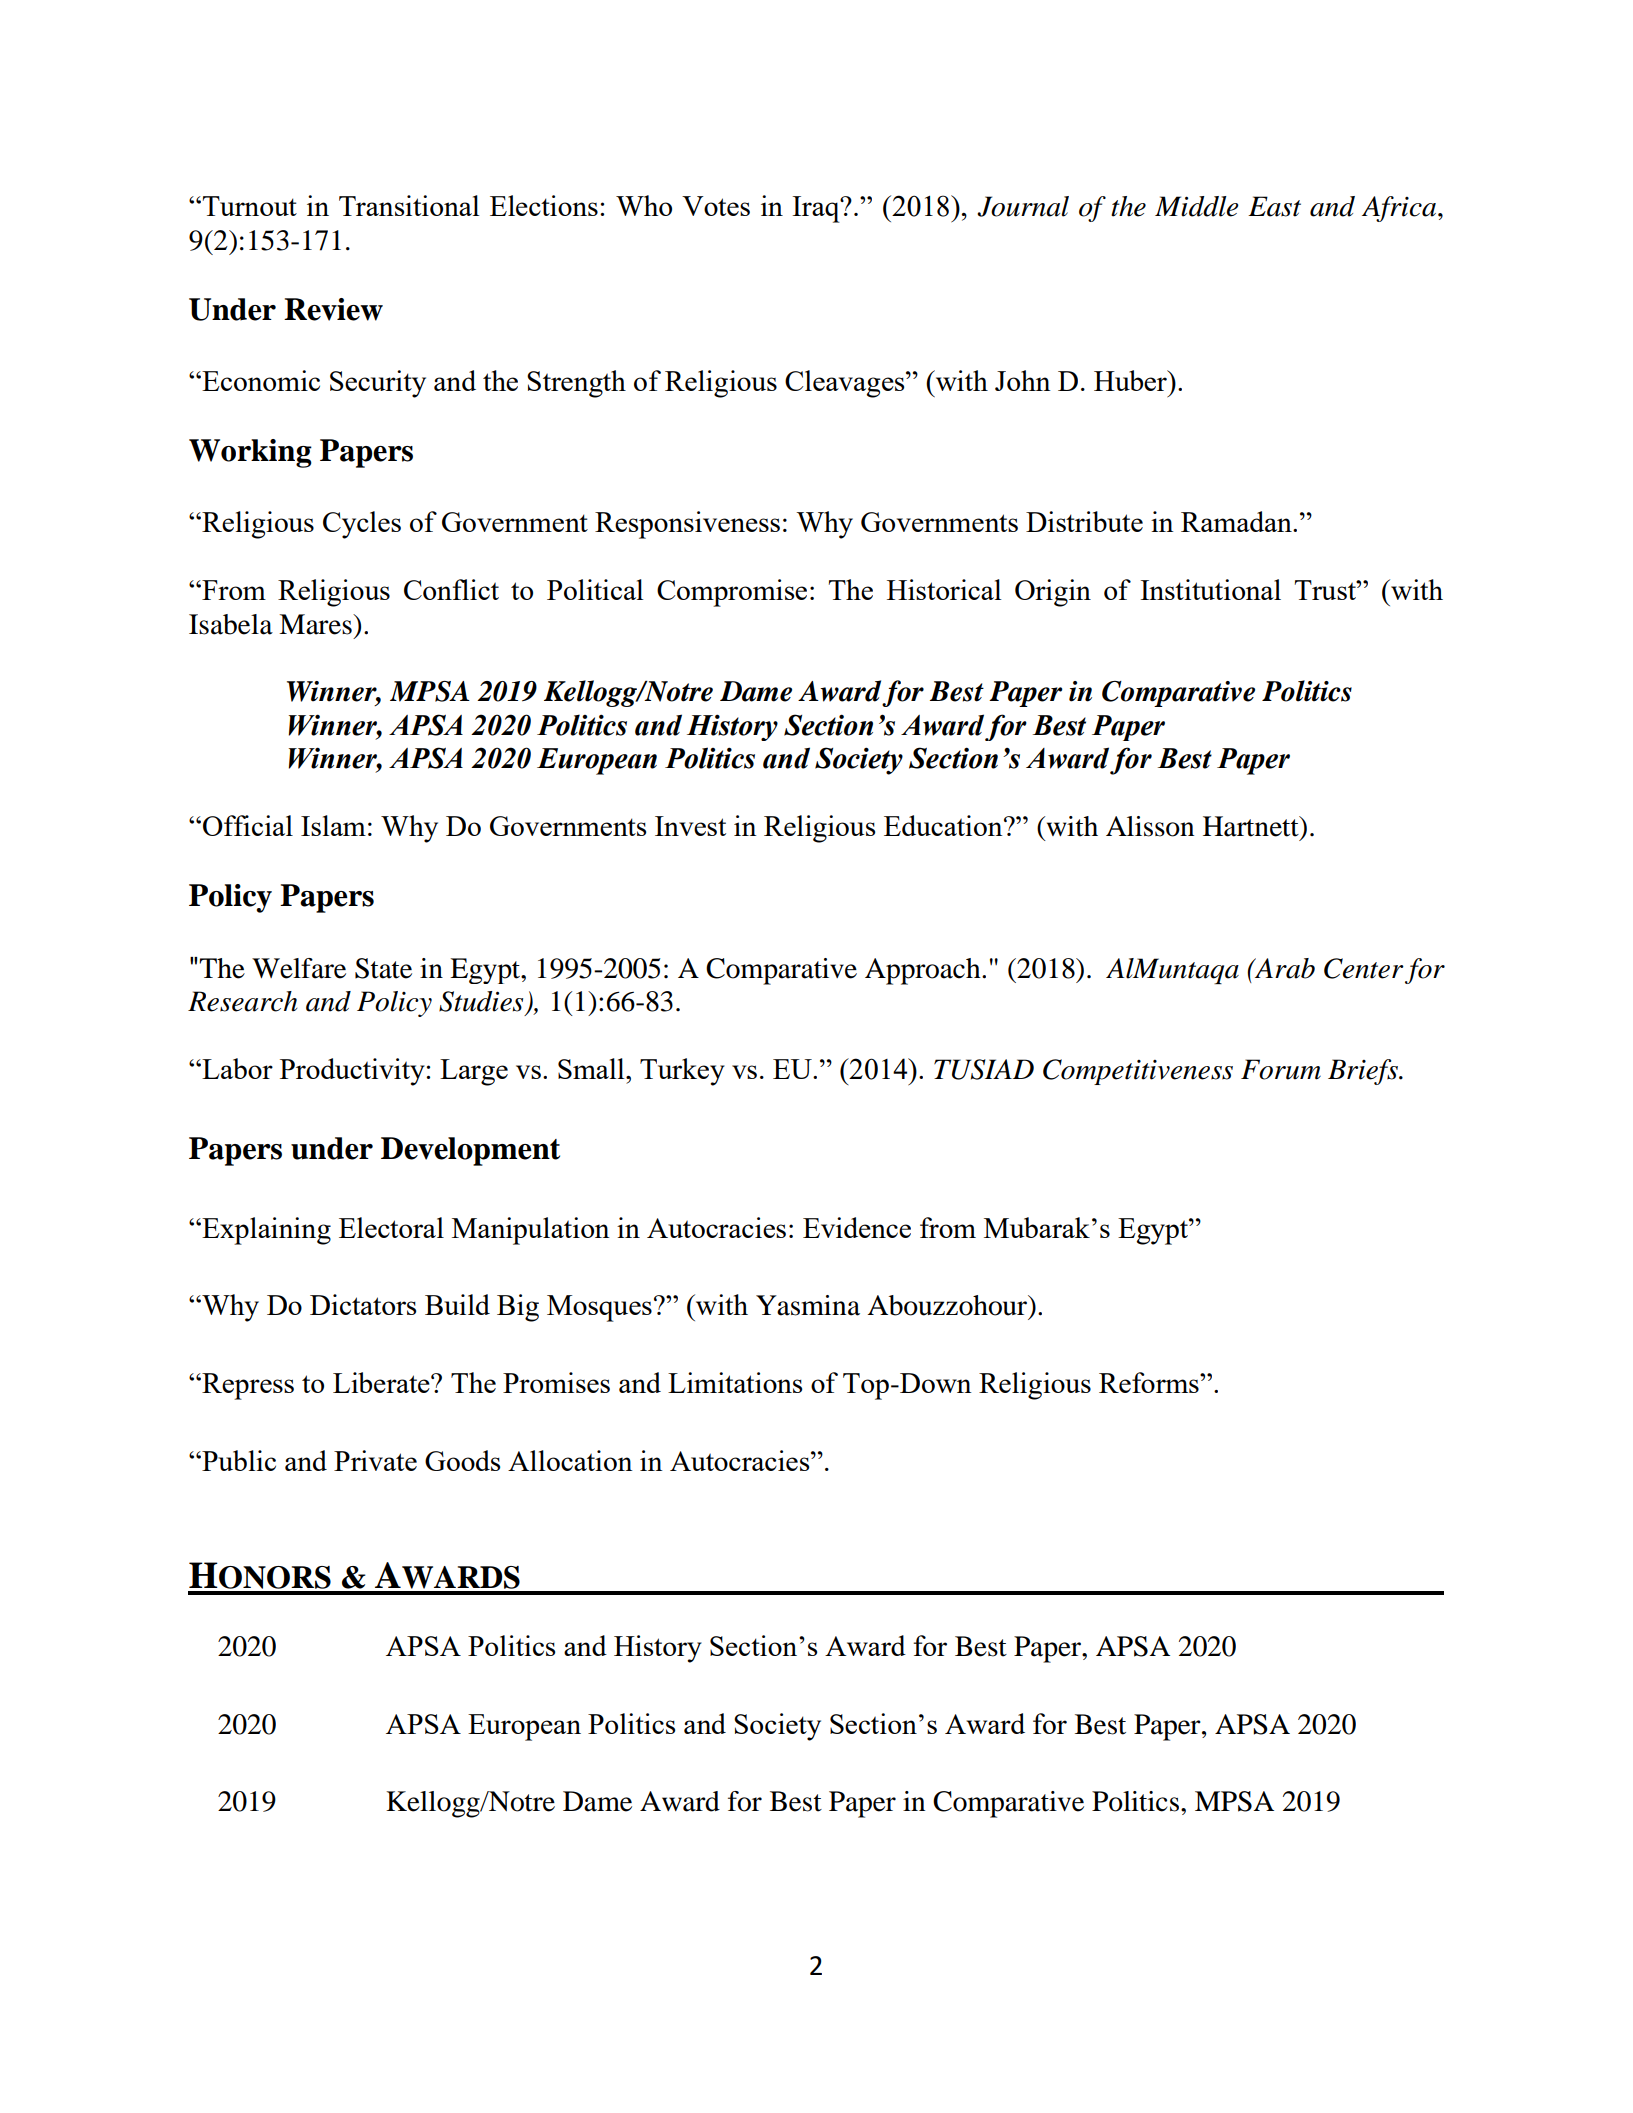 This screenshot has width=1633, height=2113. I want to click on Votes, so click(716, 206).
